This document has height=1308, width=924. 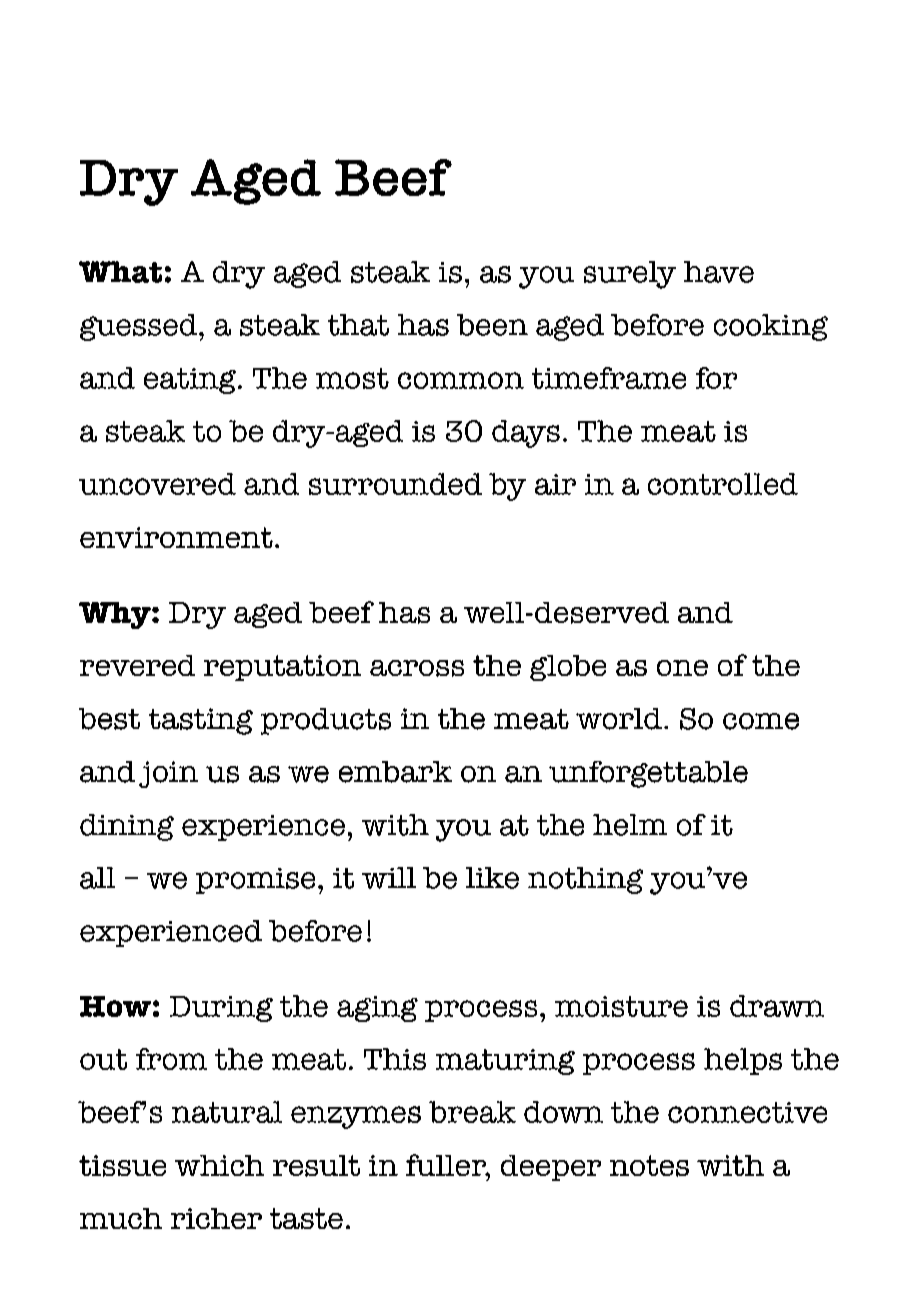 I want to click on have, so click(x=719, y=272).
